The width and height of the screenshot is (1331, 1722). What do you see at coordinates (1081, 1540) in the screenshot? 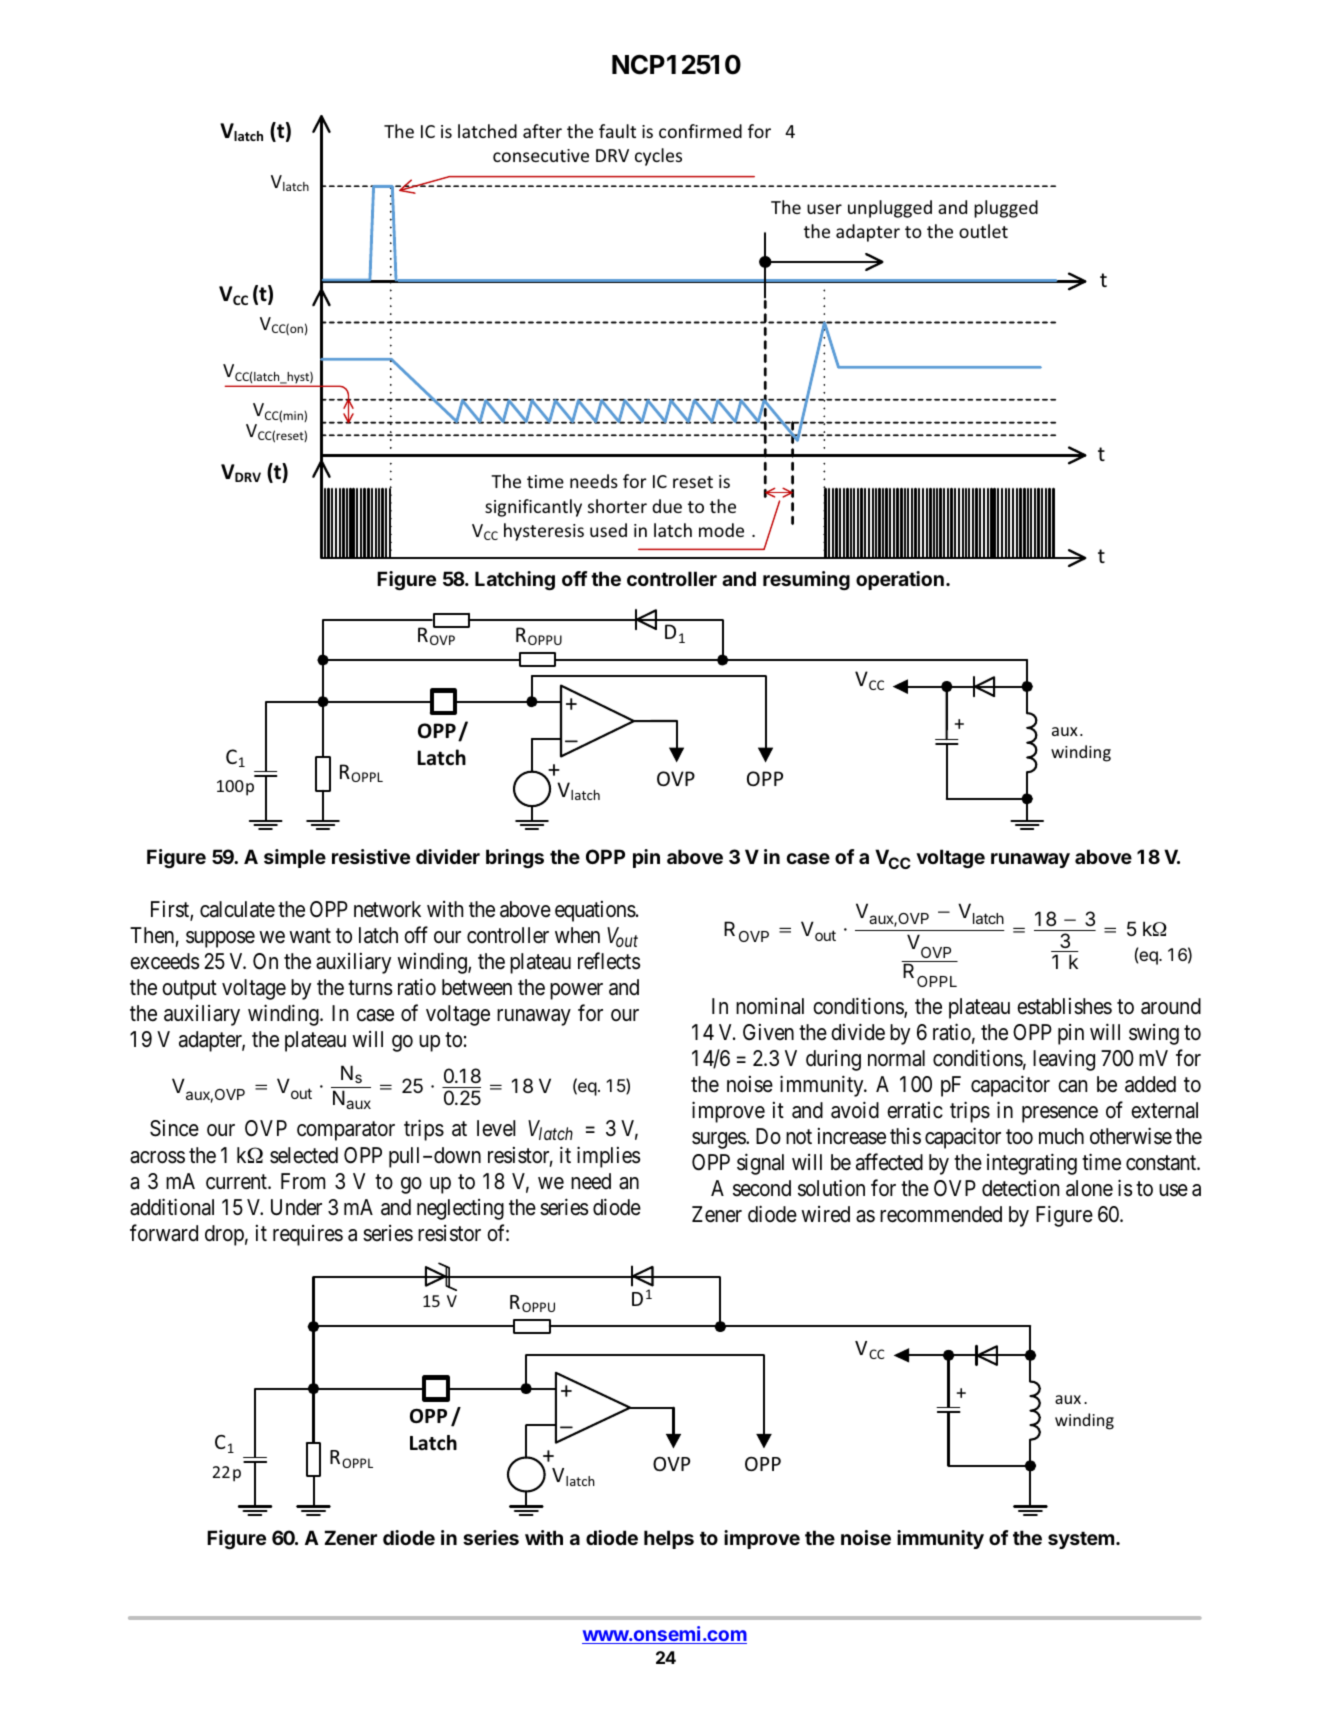
I see `system` at bounding box center [1081, 1540].
